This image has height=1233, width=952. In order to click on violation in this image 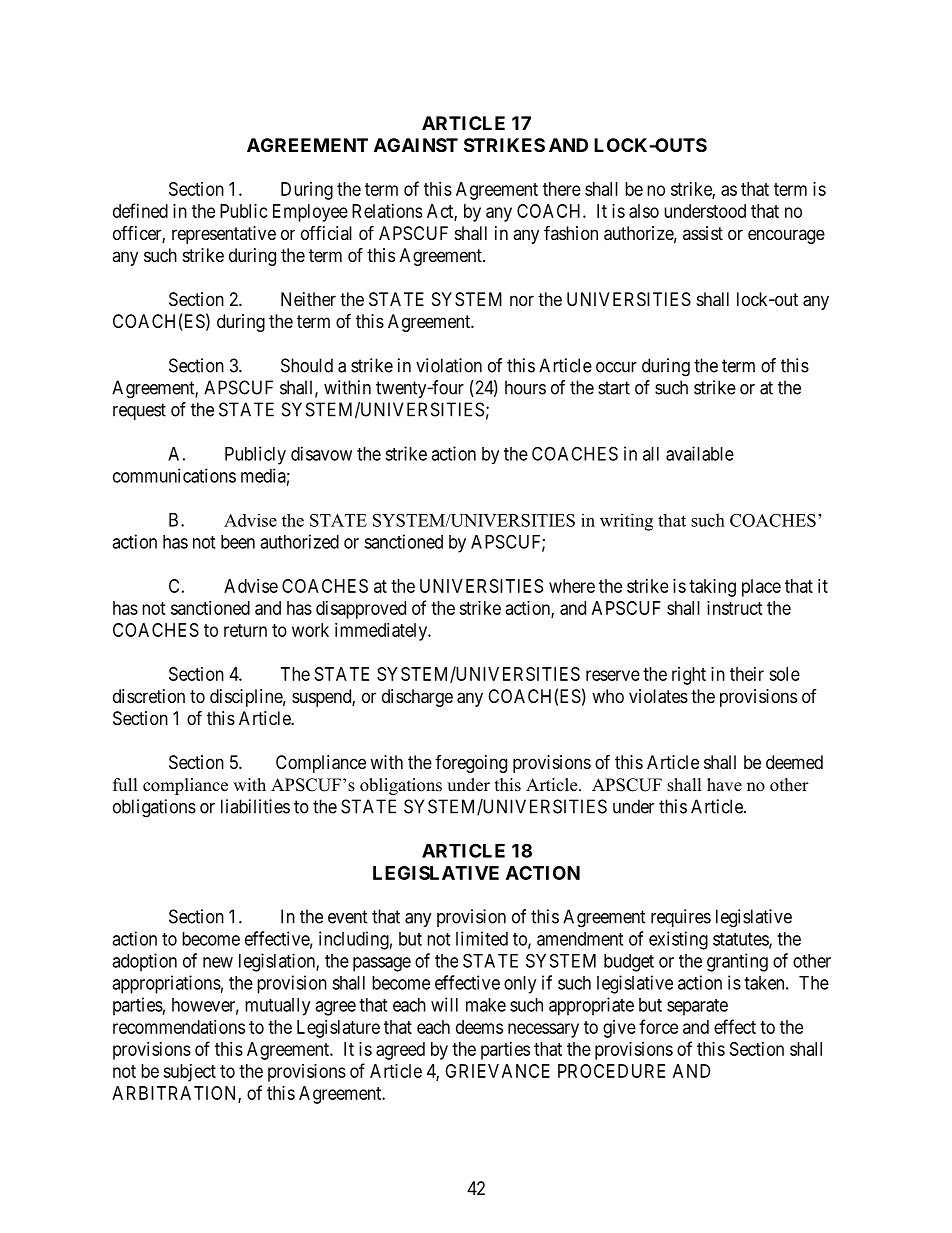, I will do `click(449, 365)`.
